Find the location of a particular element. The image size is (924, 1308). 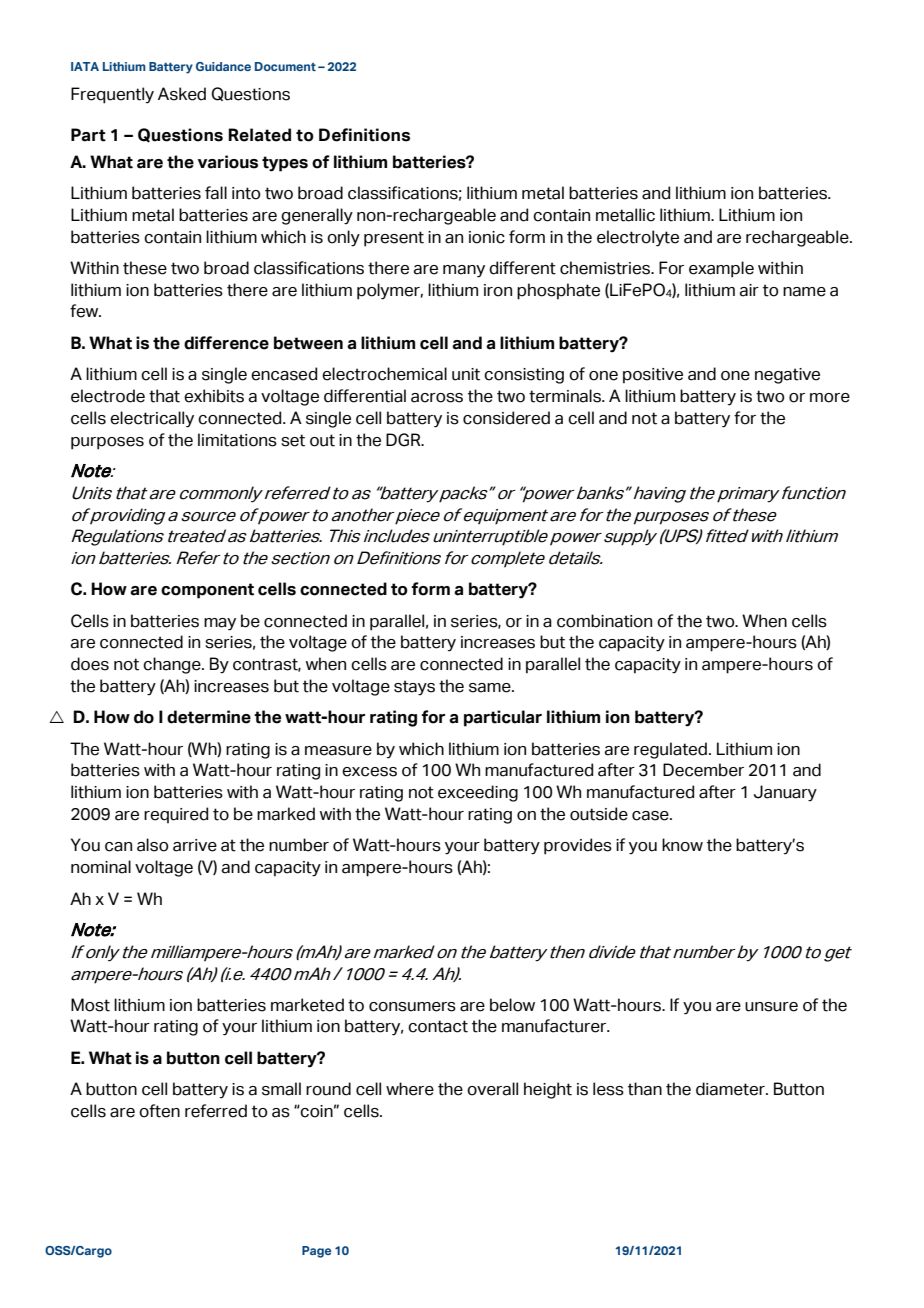

unsure is located at coordinates (771, 1007).
